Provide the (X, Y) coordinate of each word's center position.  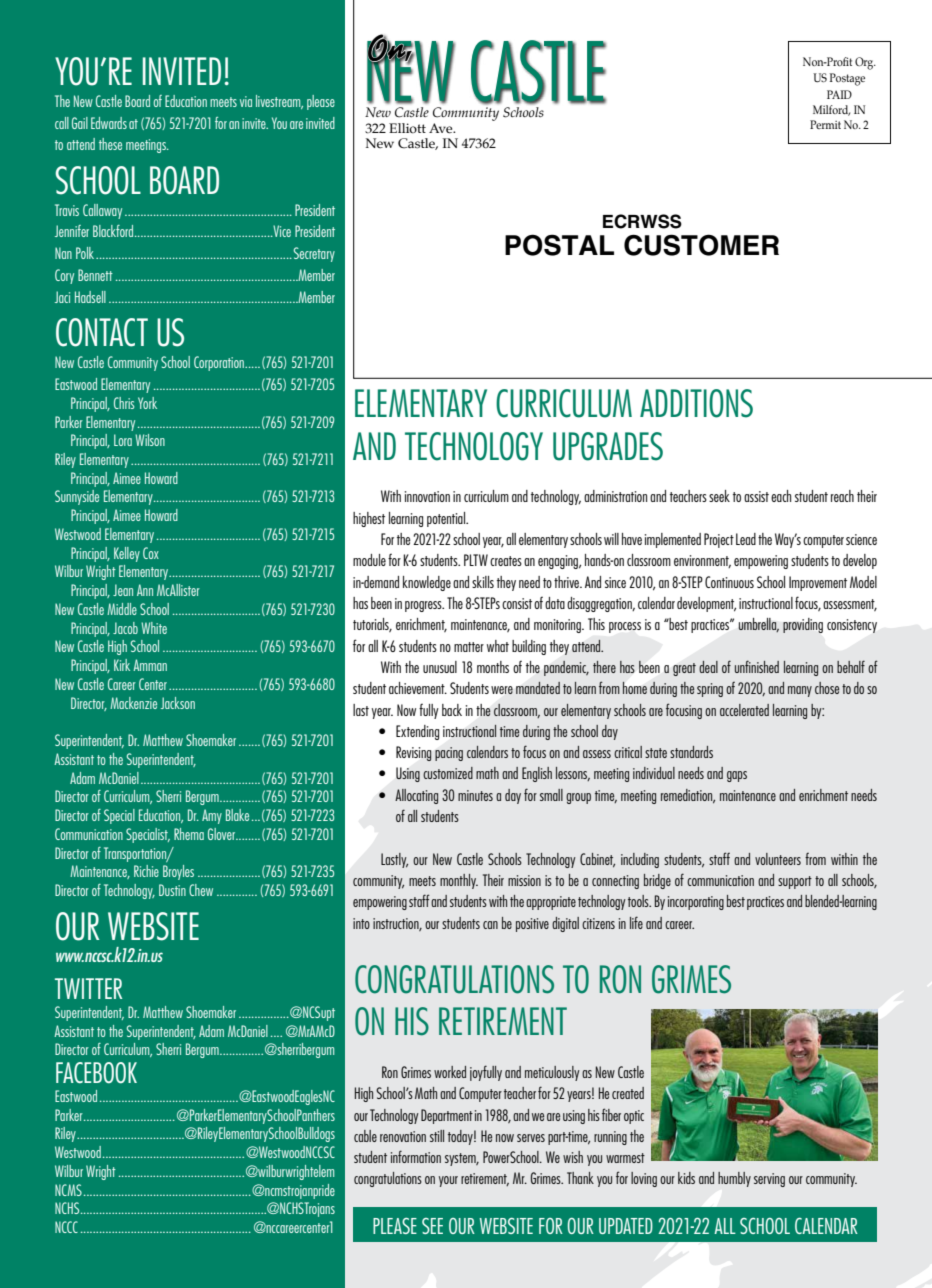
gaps (737, 776)
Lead (746, 539)
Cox (151, 553)
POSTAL (559, 245)
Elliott (407, 128)
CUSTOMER (701, 245)
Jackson (178, 703)
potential (447, 519)
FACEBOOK (96, 1072)
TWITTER (88, 988)
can (490, 925)
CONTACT (102, 332)
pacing (449, 754)
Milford (831, 110)
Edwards (109, 123)
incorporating (696, 903)
